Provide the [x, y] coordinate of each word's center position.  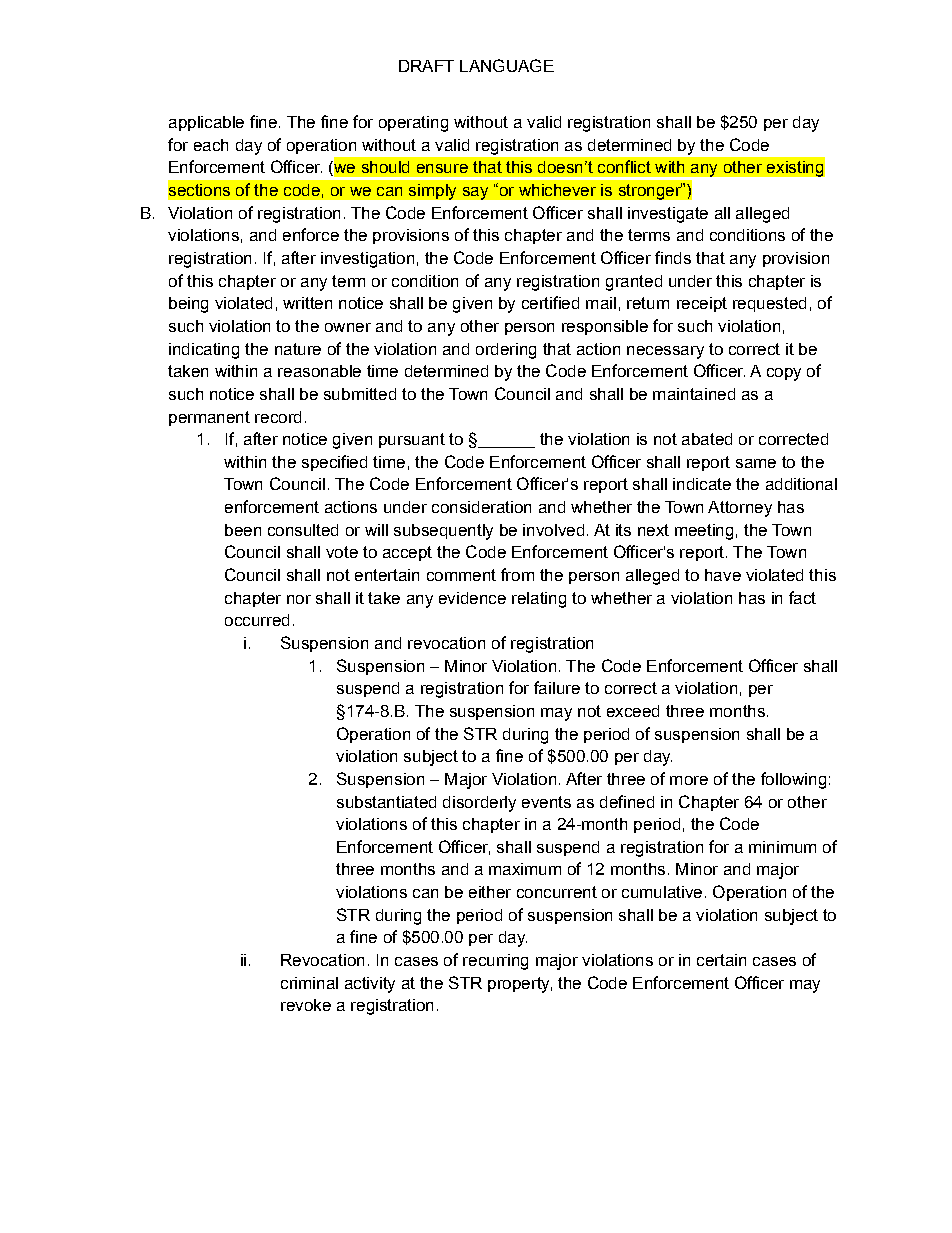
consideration [481, 507]
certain [721, 960]
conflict [624, 166]
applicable [206, 123]
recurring [495, 962]
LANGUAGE [507, 65]
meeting [704, 532]
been [243, 530]
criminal [309, 983]
